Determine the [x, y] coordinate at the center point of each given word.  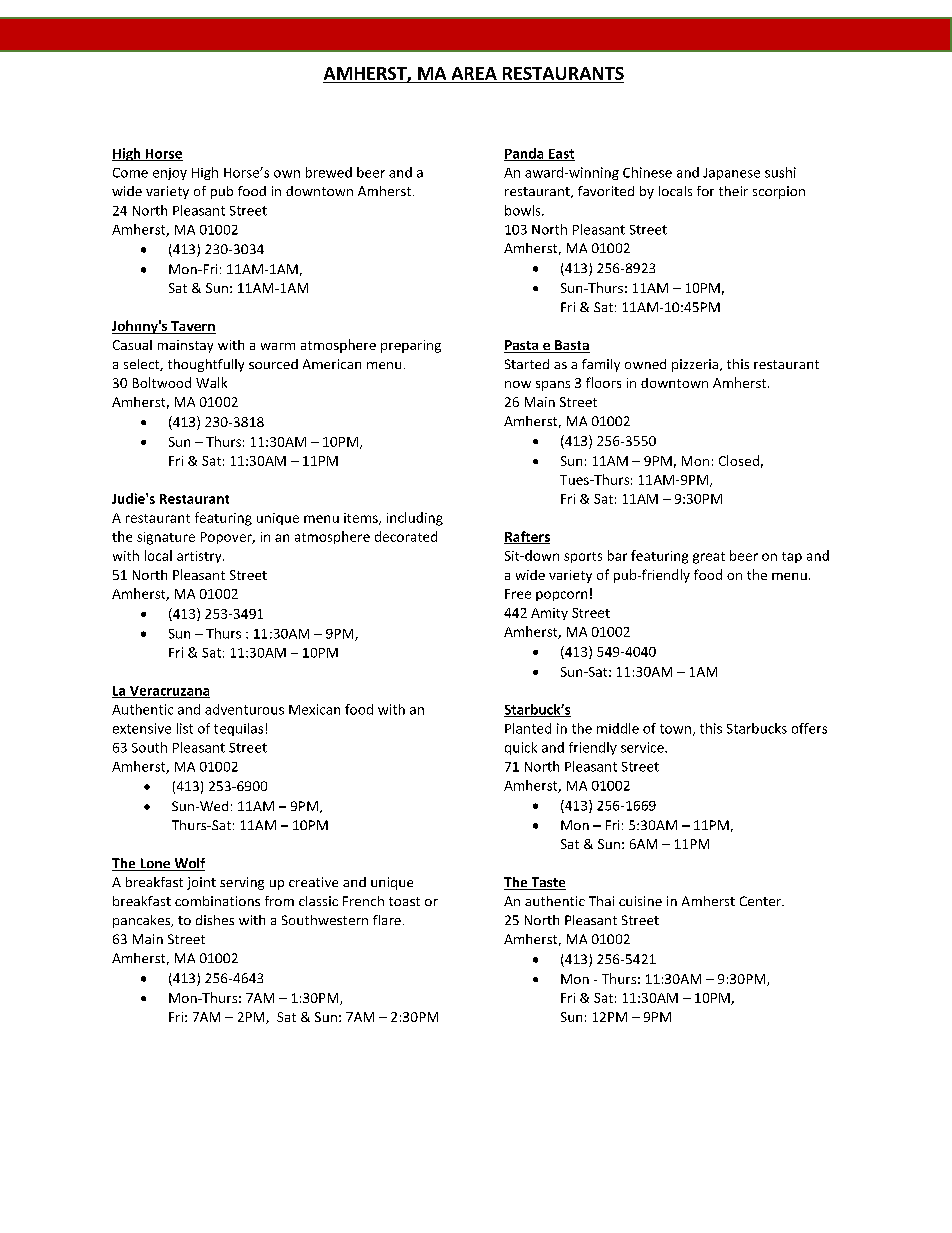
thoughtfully [206, 365]
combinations [217, 901]
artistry [200, 557]
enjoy [170, 174]
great [709, 558]
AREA [474, 73]
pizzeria [696, 365]
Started [527, 364]
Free [518, 594]
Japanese [731, 174]
